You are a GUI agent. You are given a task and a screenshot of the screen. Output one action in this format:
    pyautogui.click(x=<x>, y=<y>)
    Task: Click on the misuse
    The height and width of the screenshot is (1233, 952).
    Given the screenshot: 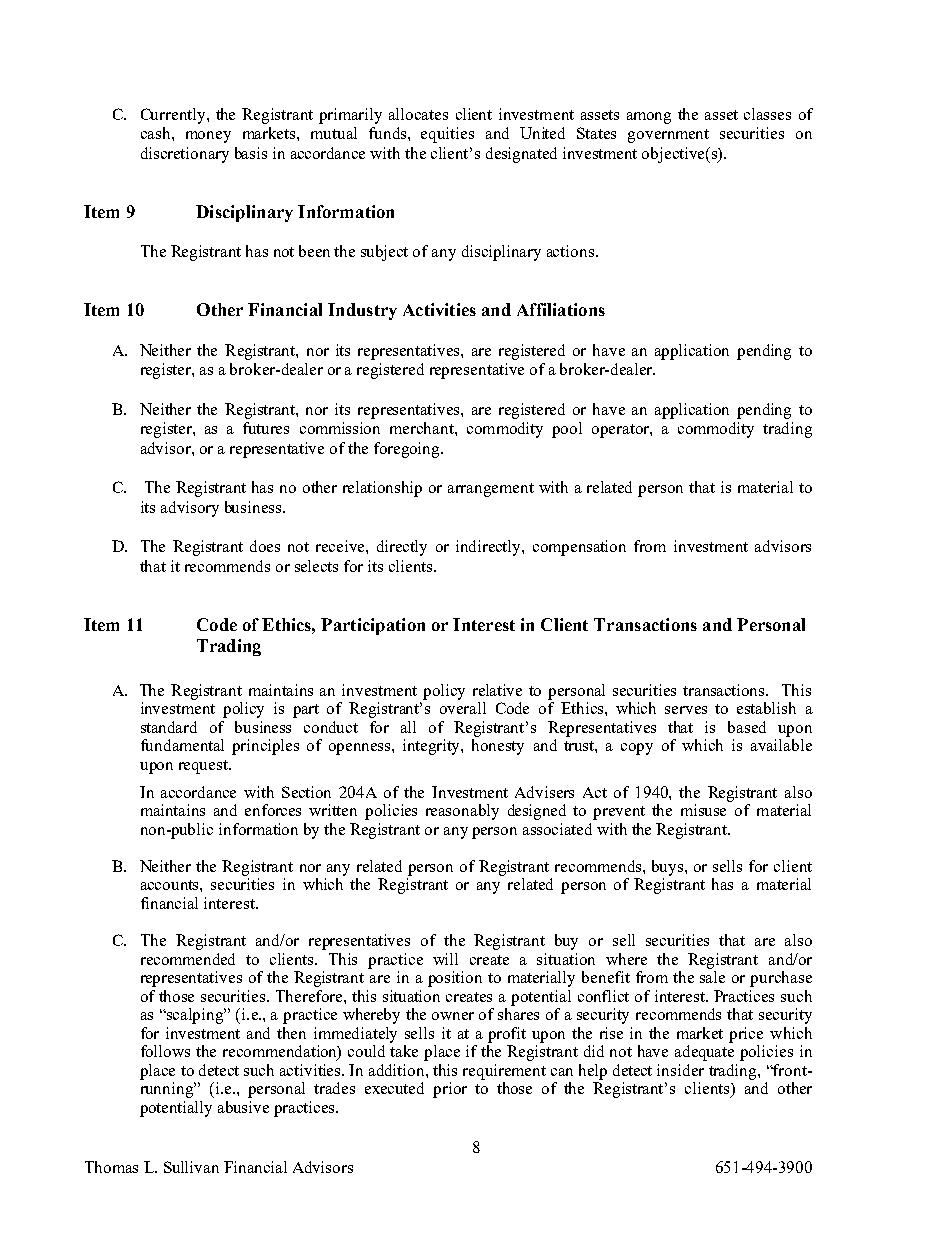 What is the action you would take?
    pyautogui.click(x=703, y=810)
